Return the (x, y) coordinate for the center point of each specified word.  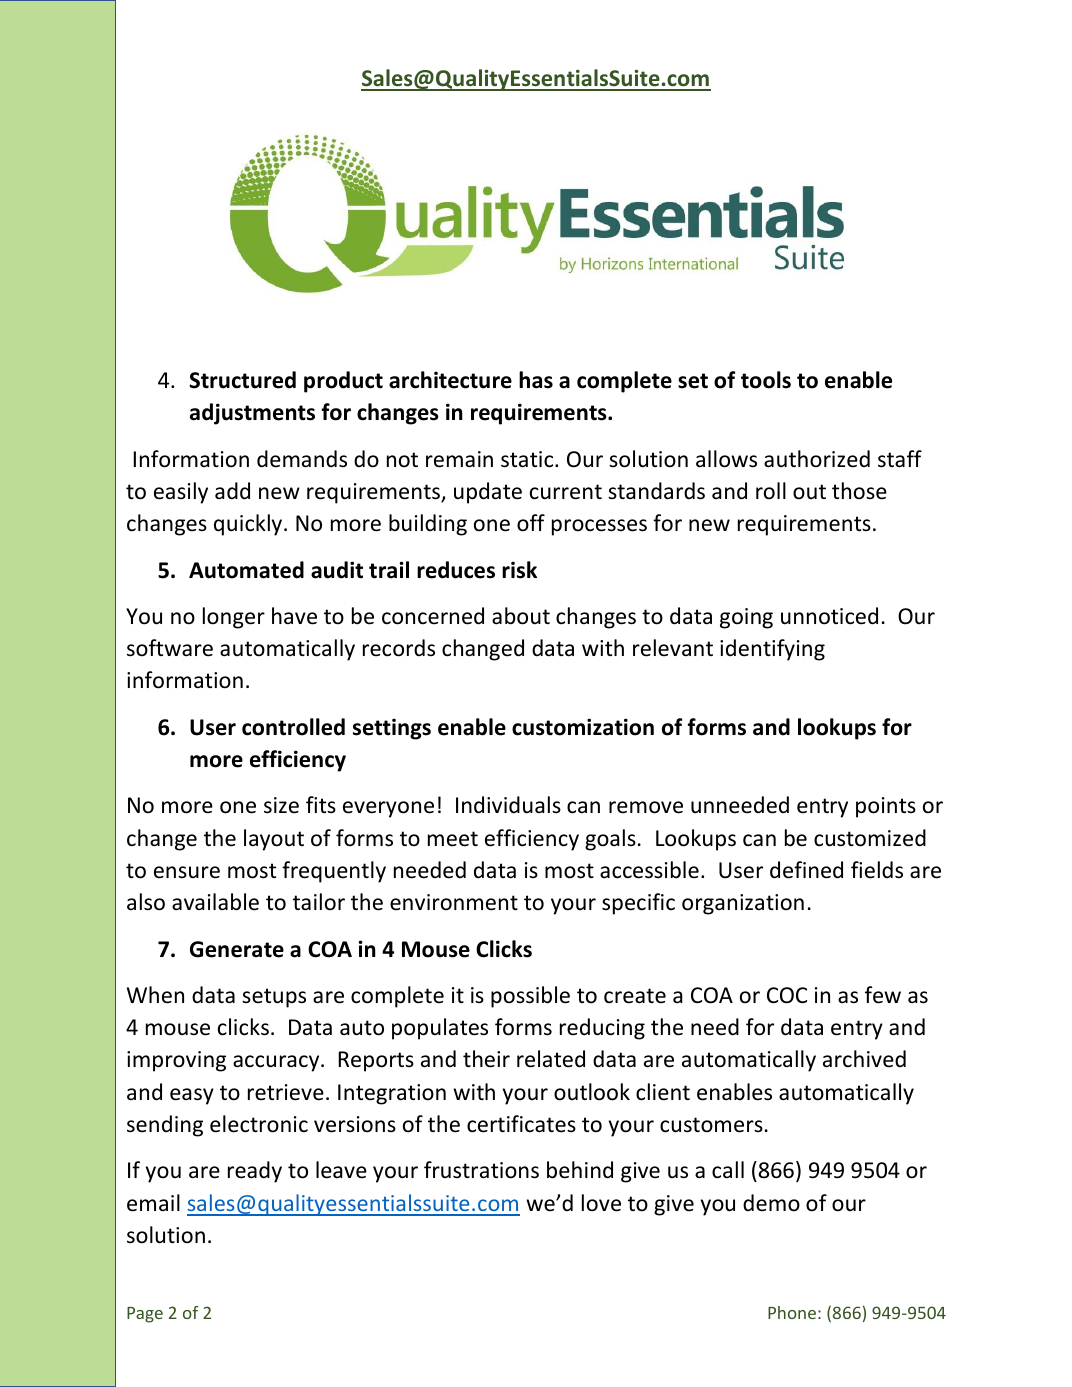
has (536, 380)
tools (766, 380)
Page (145, 1315)
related (551, 1059)
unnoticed (829, 616)
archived (864, 1059)
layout (274, 840)
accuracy (277, 1063)
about (521, 616)
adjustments (252, 414)
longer (234, 618)
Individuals (508, 805)
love (601, 1203)
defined (806, 870)
